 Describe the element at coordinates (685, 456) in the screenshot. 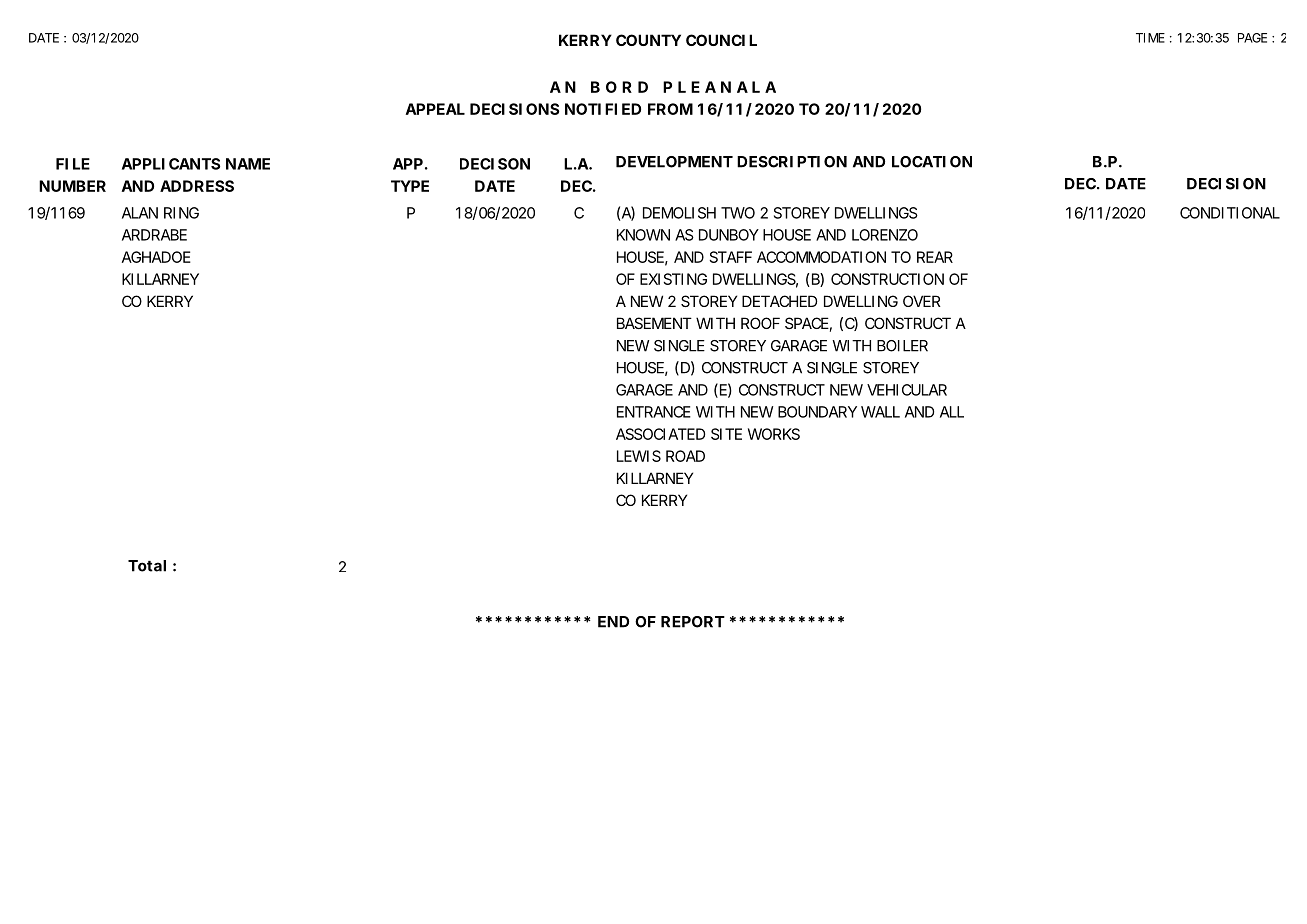

I see `ROAD` at that location.
